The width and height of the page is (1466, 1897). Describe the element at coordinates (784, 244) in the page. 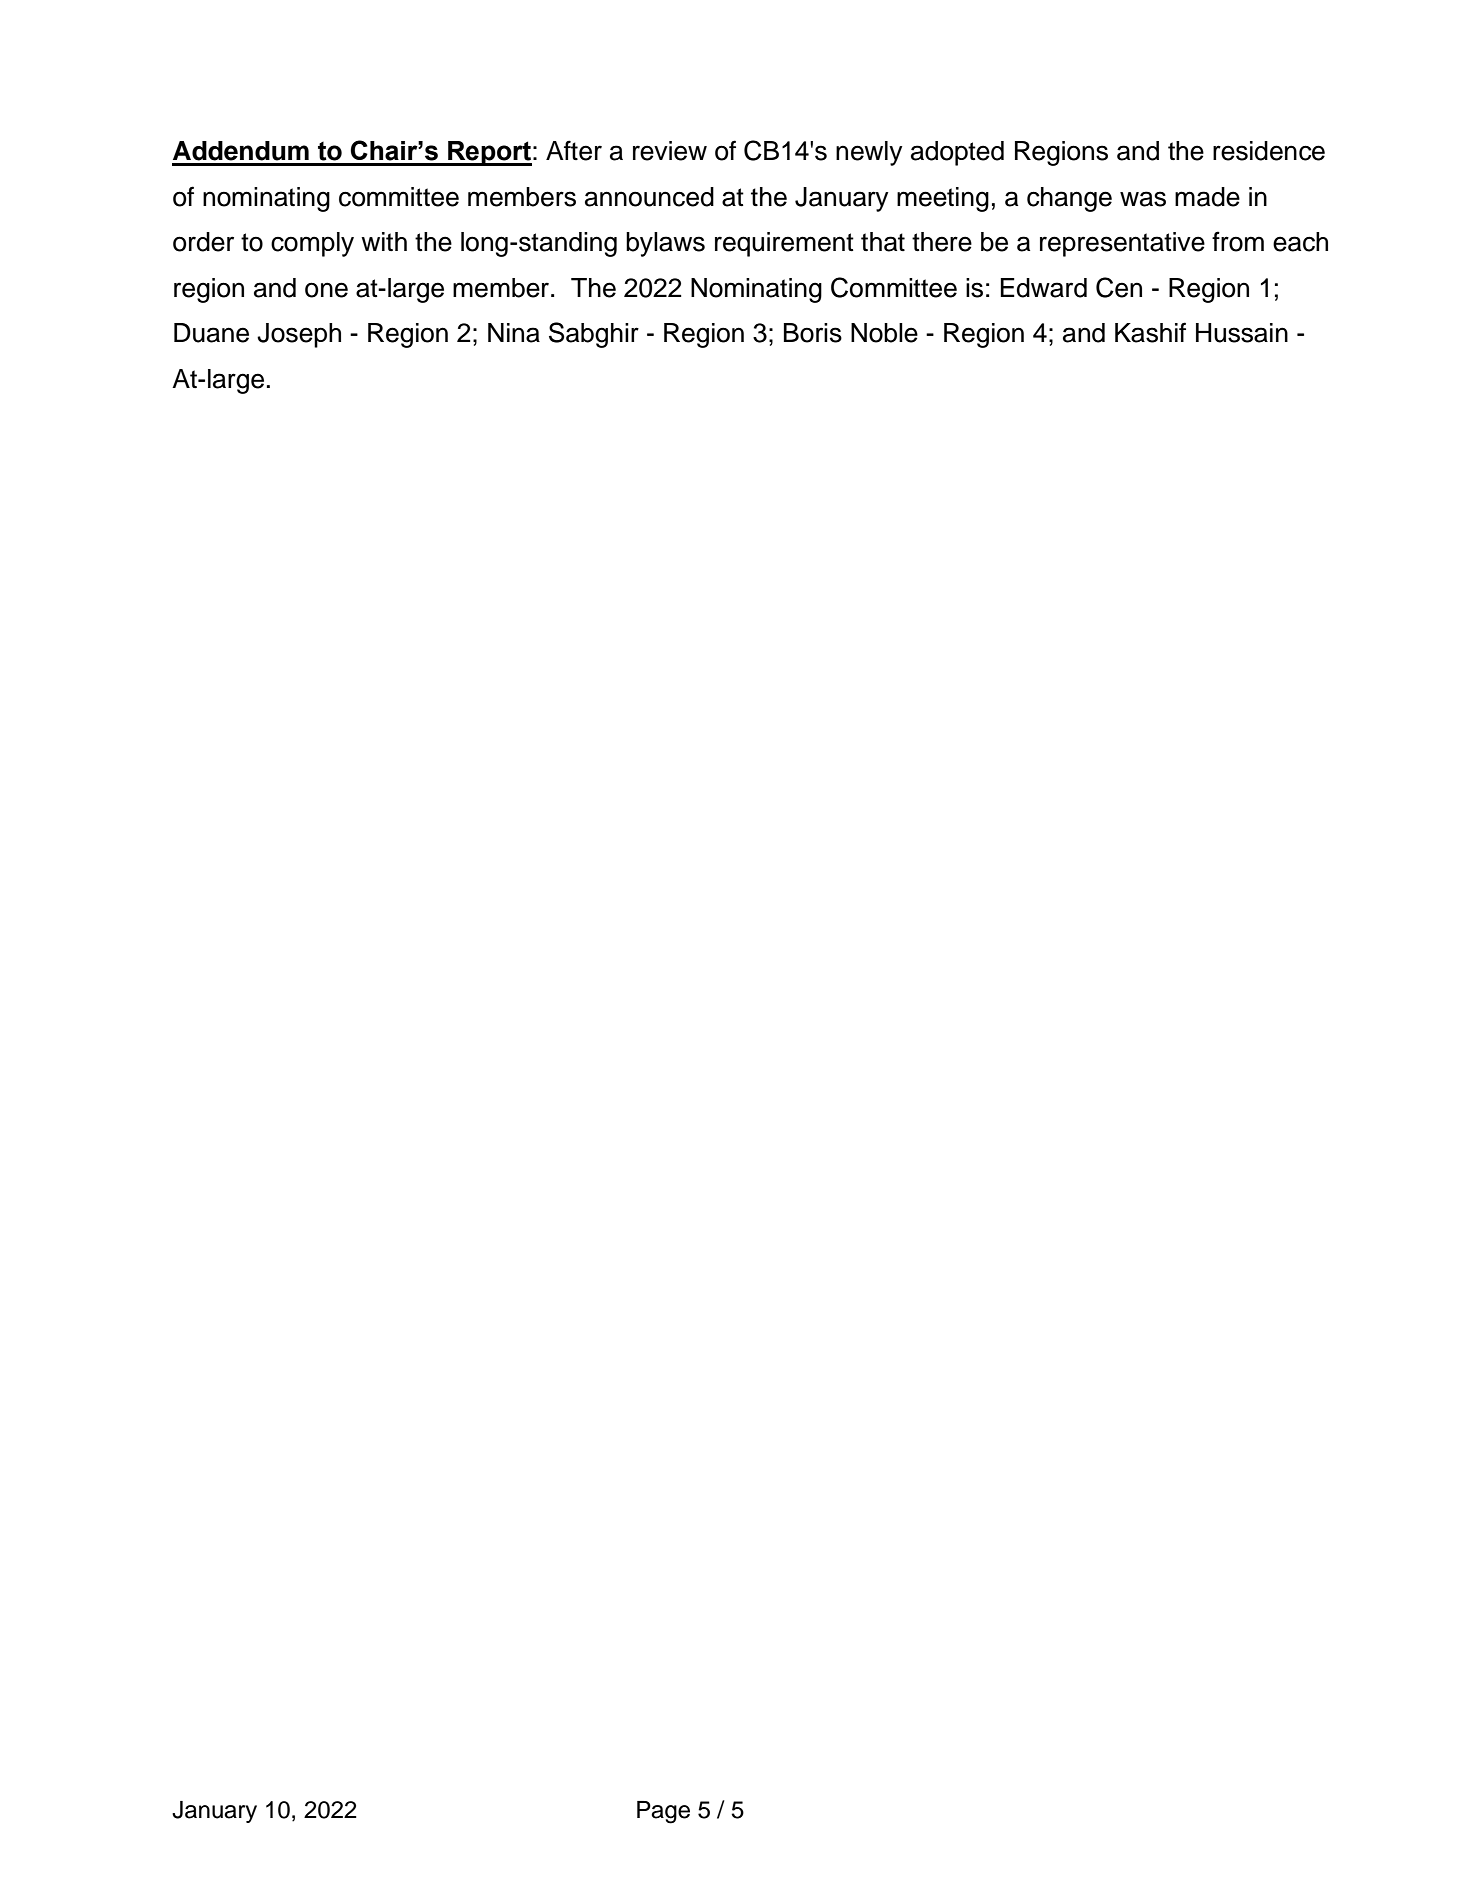

I see `requirement` at that location.
